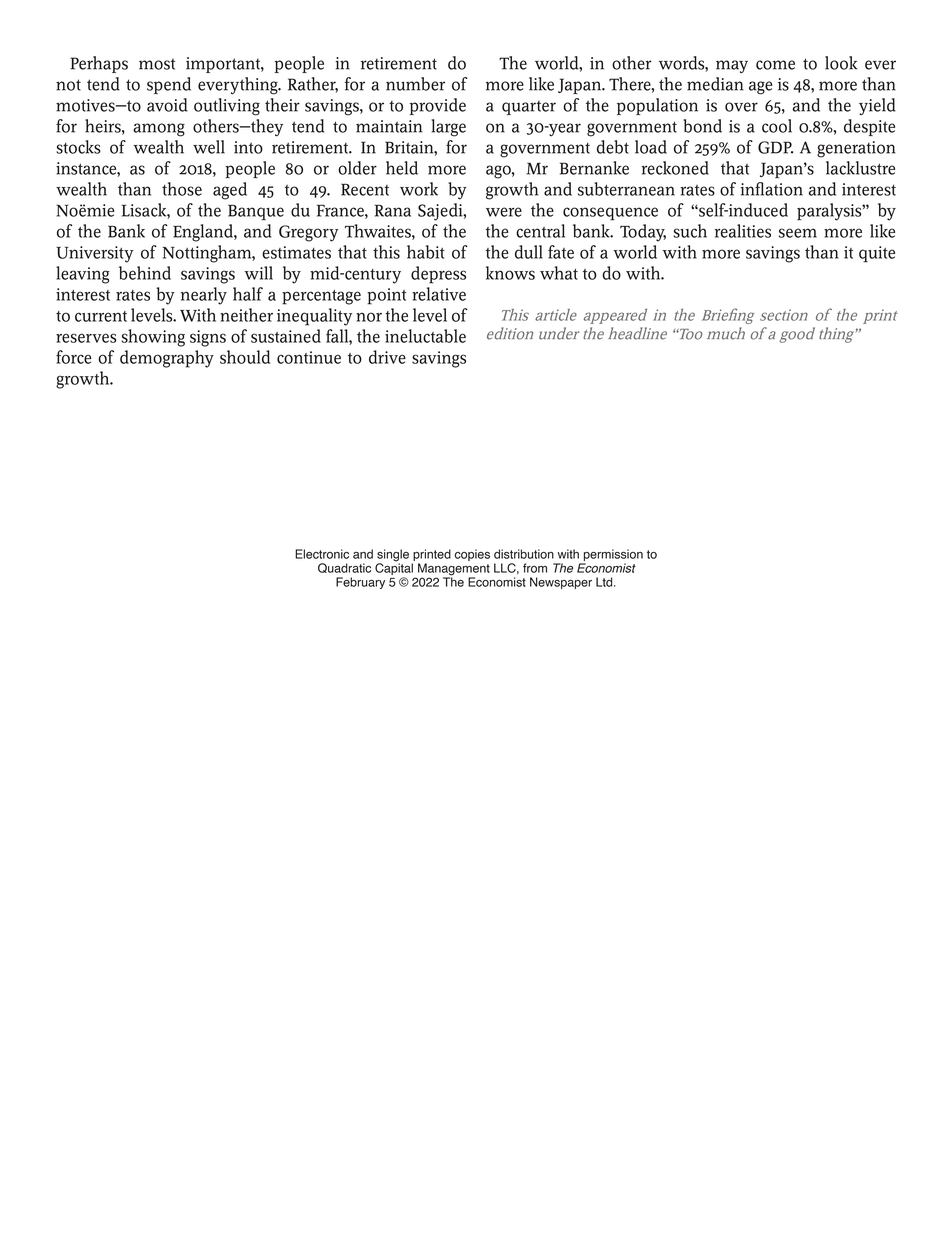 This screenshot has height=1233, width=952. I want to click on Electronic, so click(322, 554).
